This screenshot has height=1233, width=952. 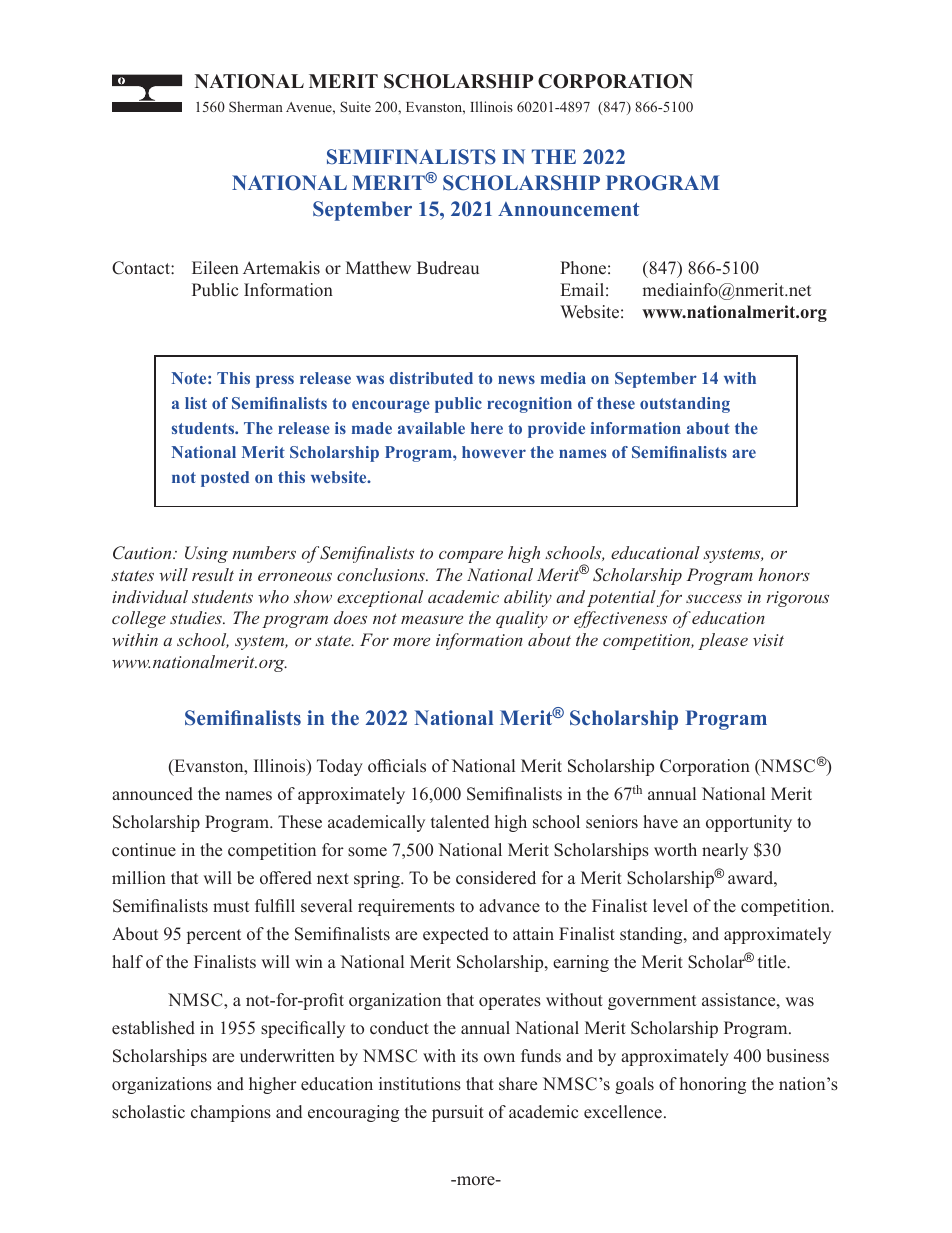 What do you see at coordinates (275, 381) in the screenshot?
I see `press` at bounding box center [275, 381].
